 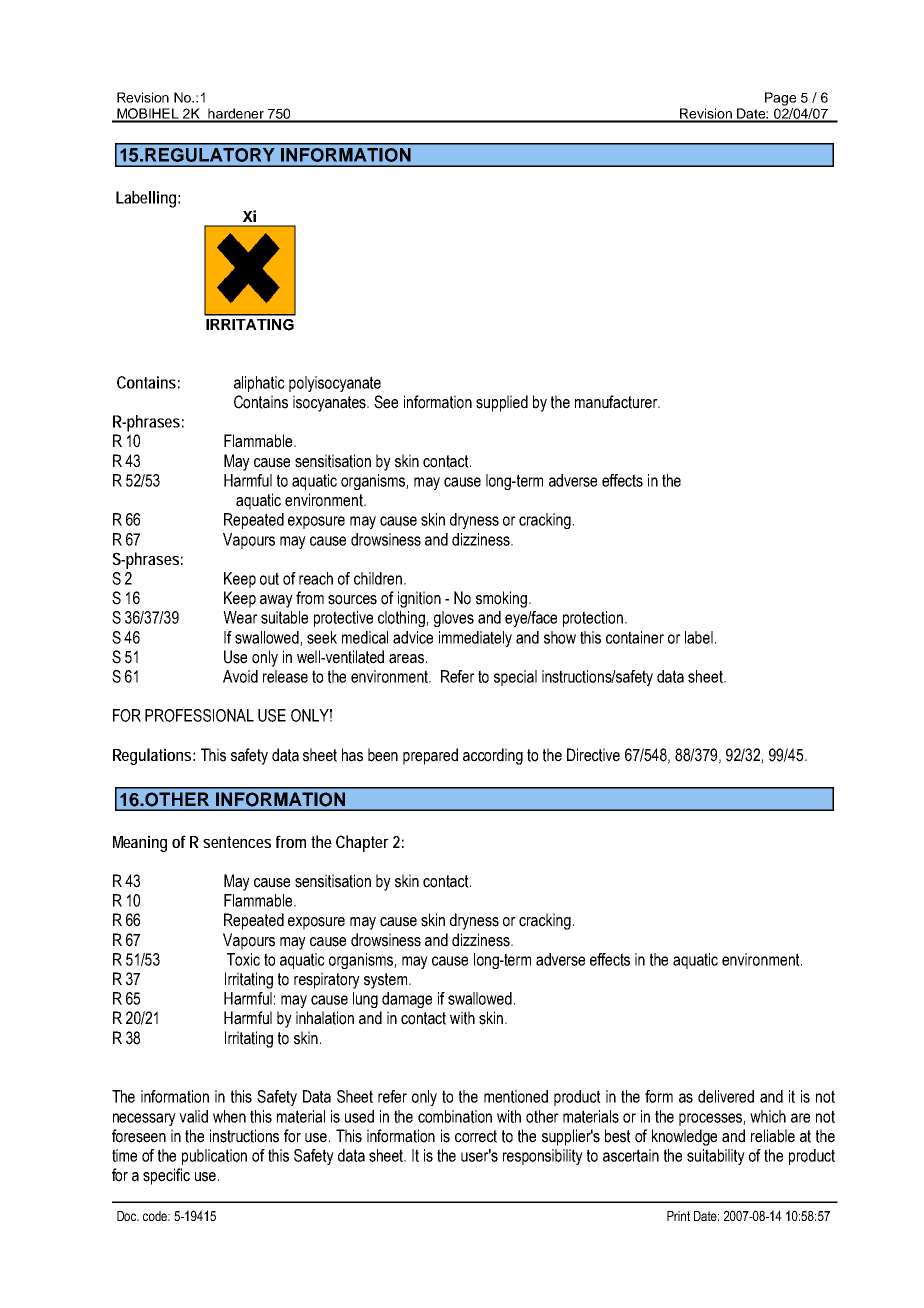 What do you see at coordinates (362, 843) in the screenshot?
I see `Chapter` at bounding box center [362, 843].
